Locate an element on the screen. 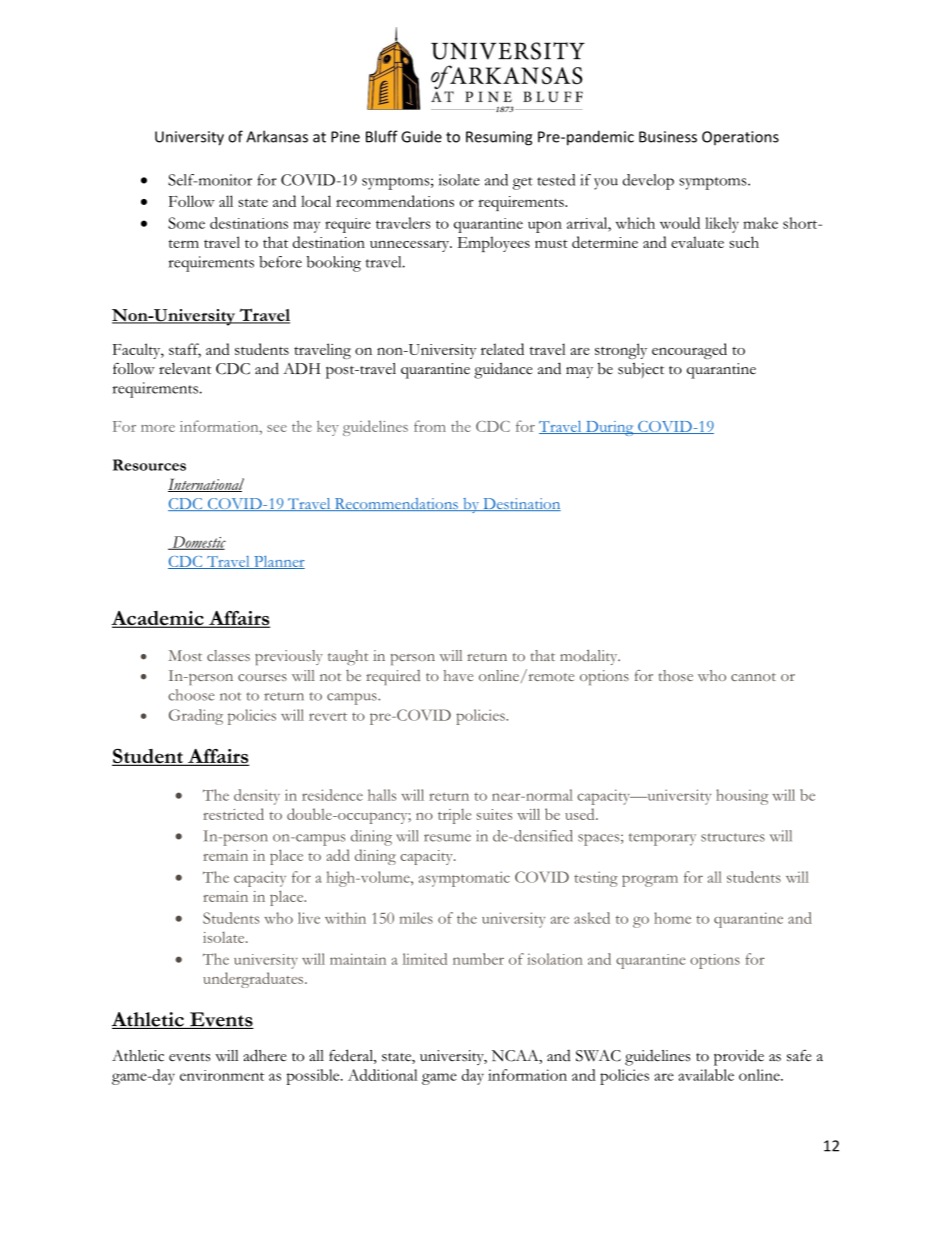 The image size is (952, 1233). cannot is located at coordinates (753, 677).
